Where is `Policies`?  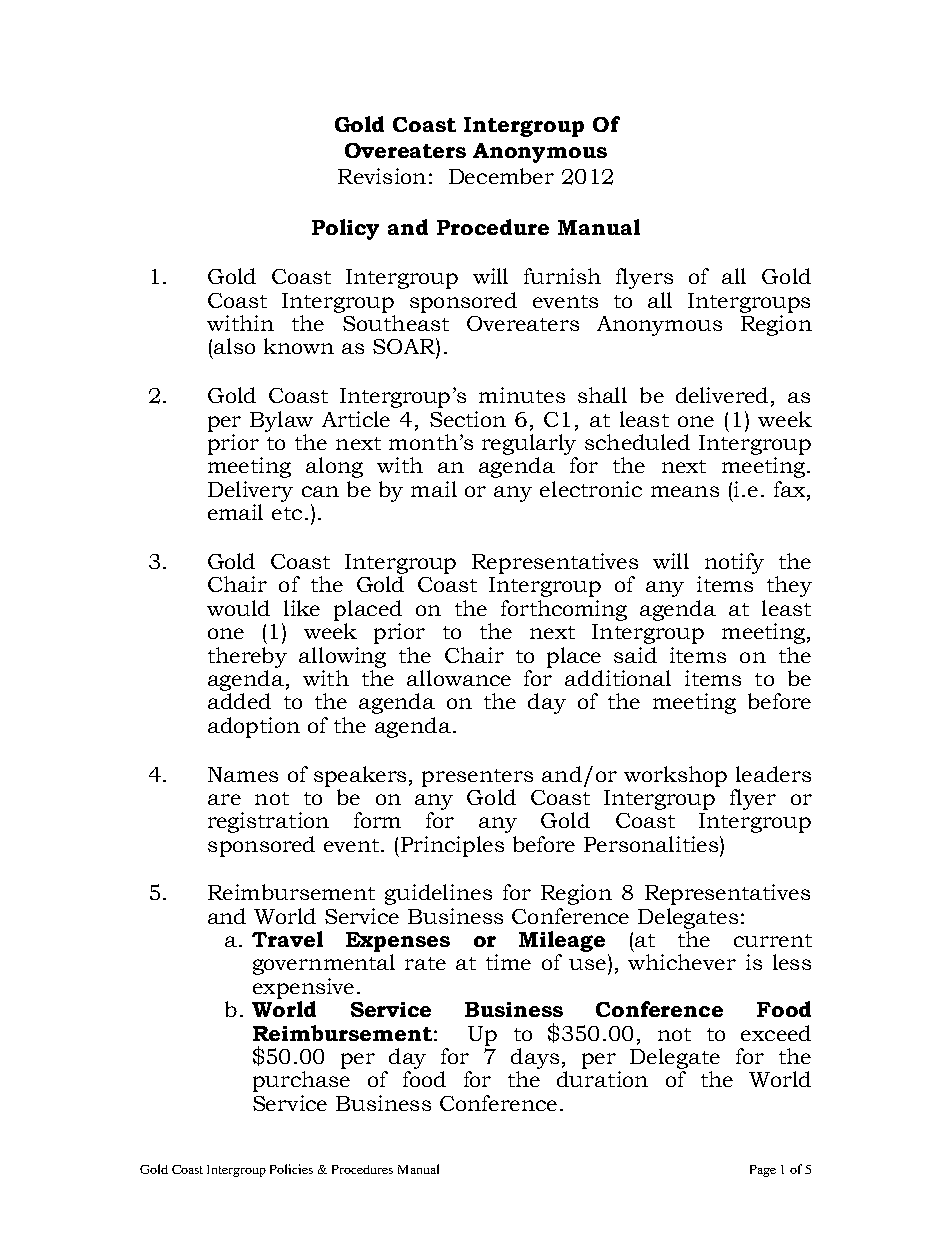
Policies is located at coordinates (291, 1169).
